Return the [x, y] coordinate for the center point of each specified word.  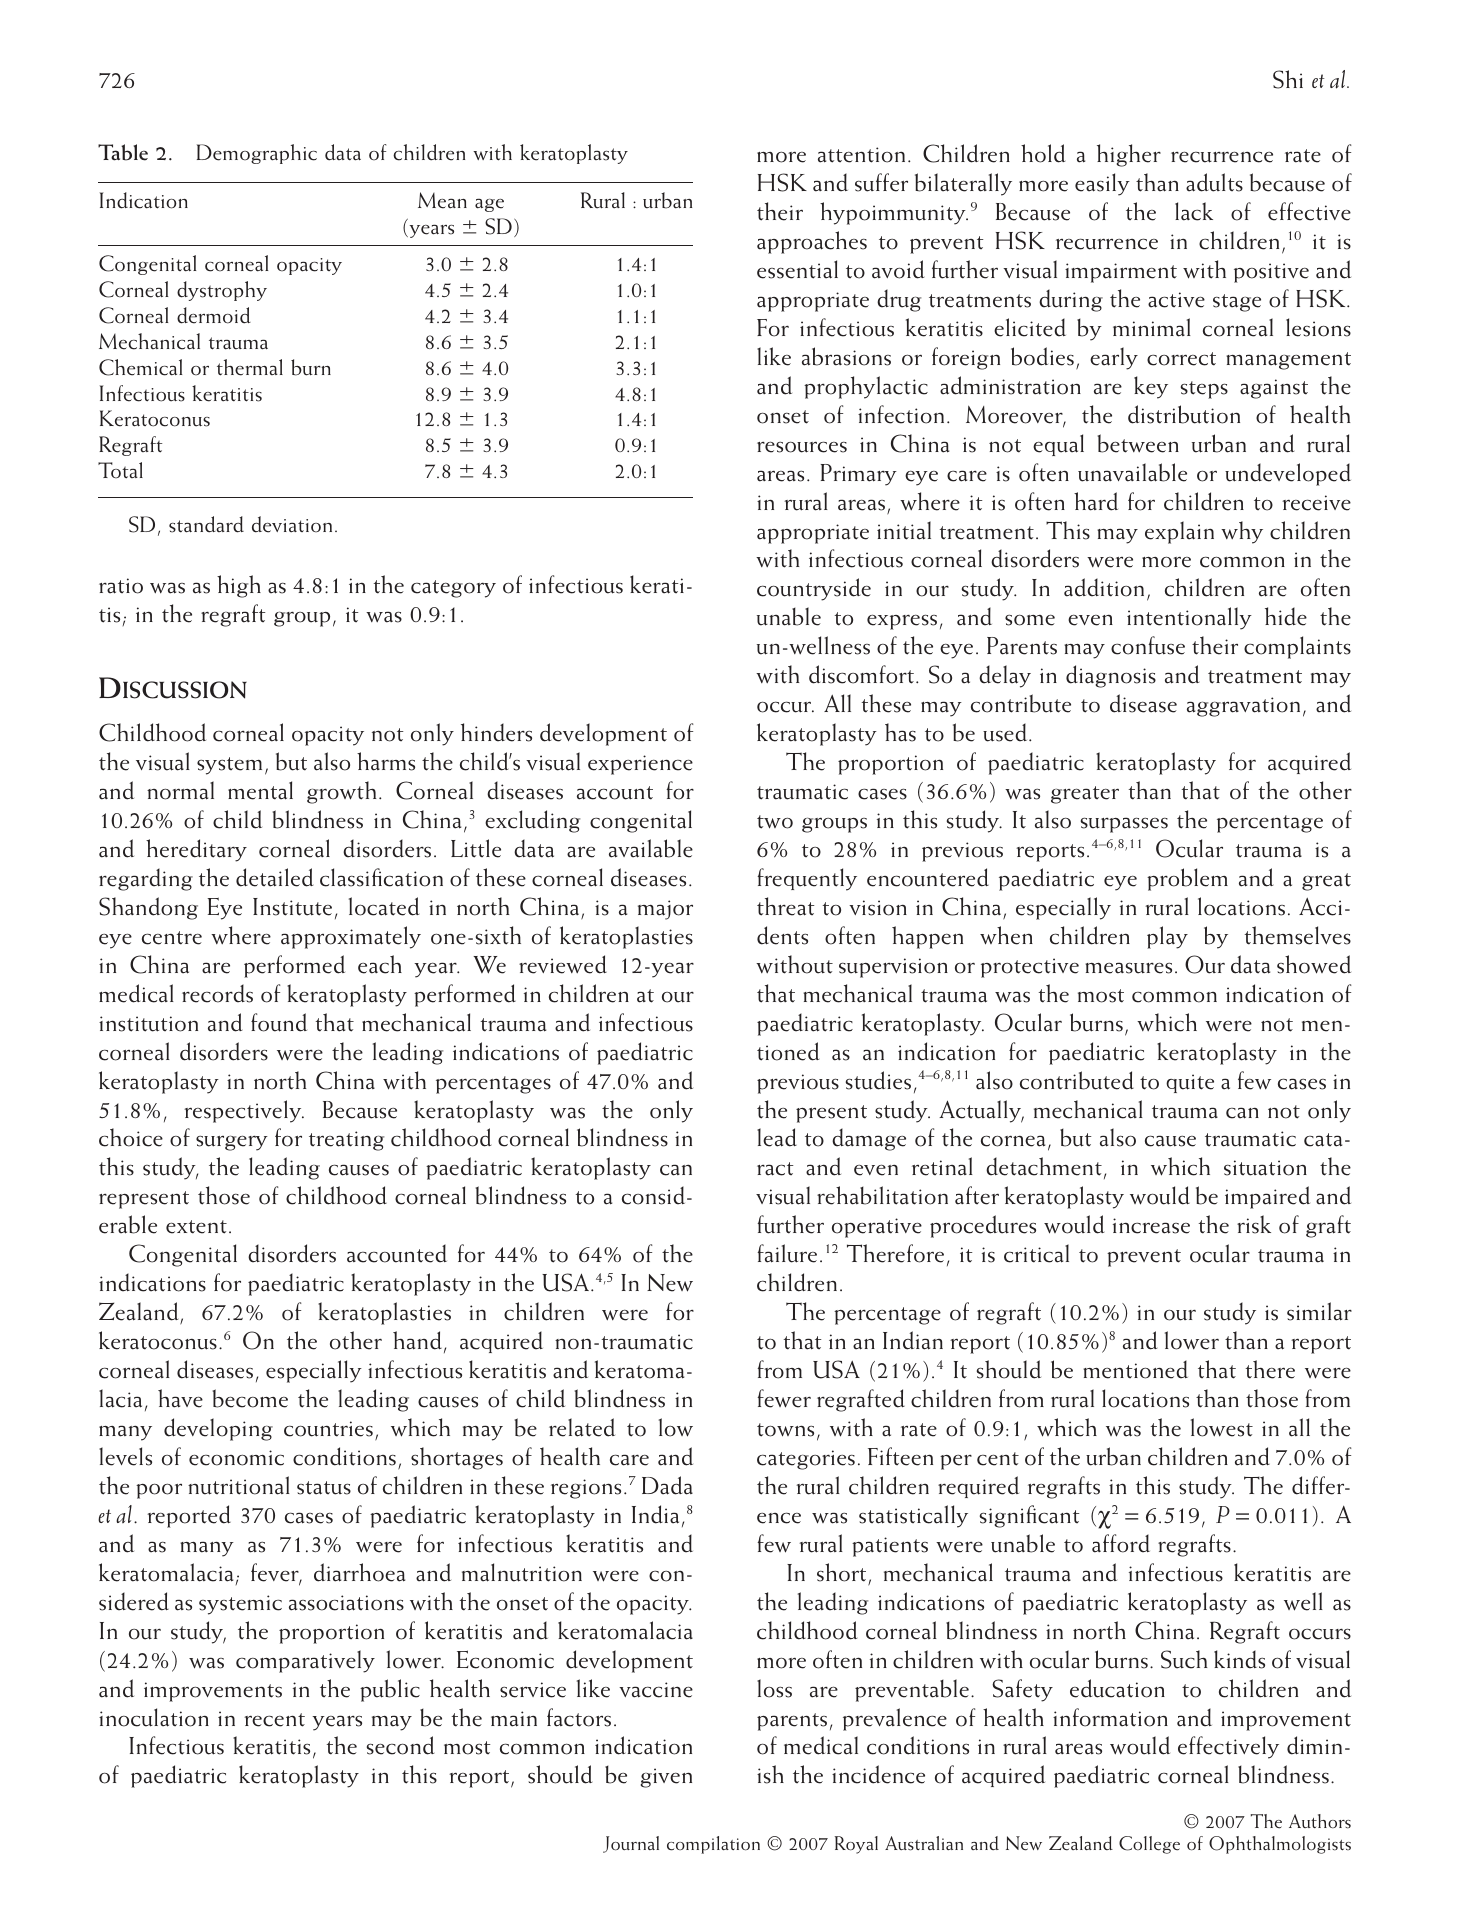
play [1167, 937]
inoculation [154, 1717]
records [217, 993]
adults [1214, 182]
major [665, 910]
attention [861, 155]
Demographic [257, 154]
